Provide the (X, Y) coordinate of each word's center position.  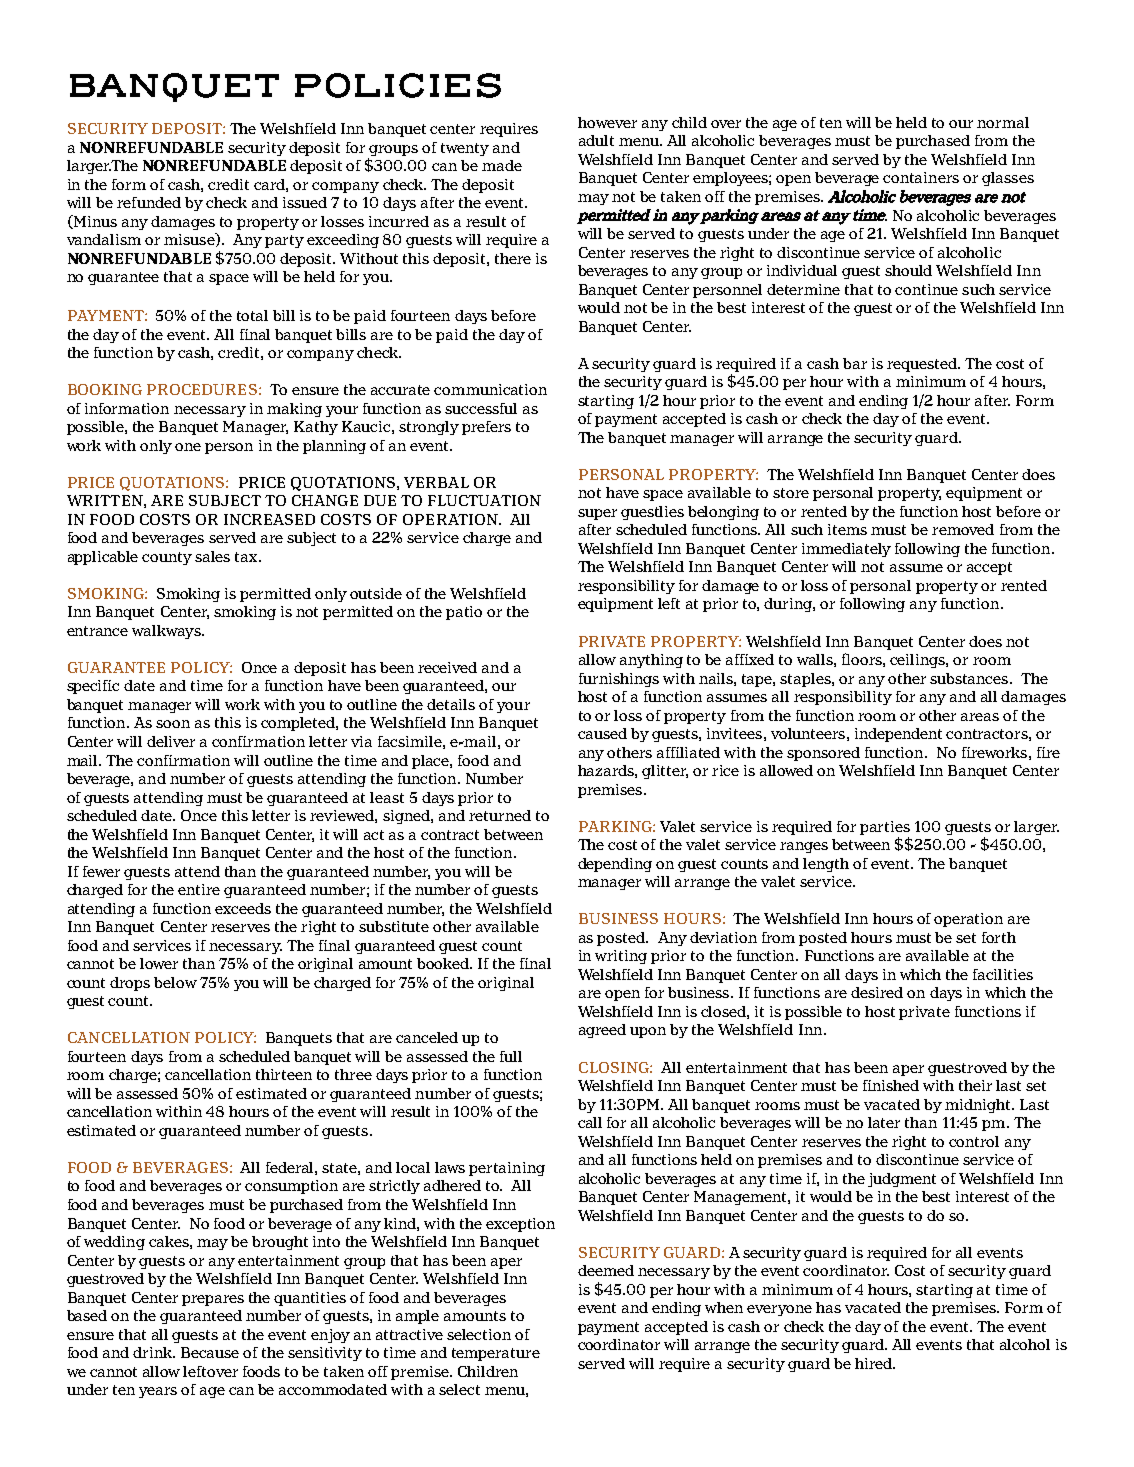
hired (875, 1363)
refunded (149, 202)
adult (596, 140)
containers (921, 177)
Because (210, 1352)
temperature (496, 1354)
